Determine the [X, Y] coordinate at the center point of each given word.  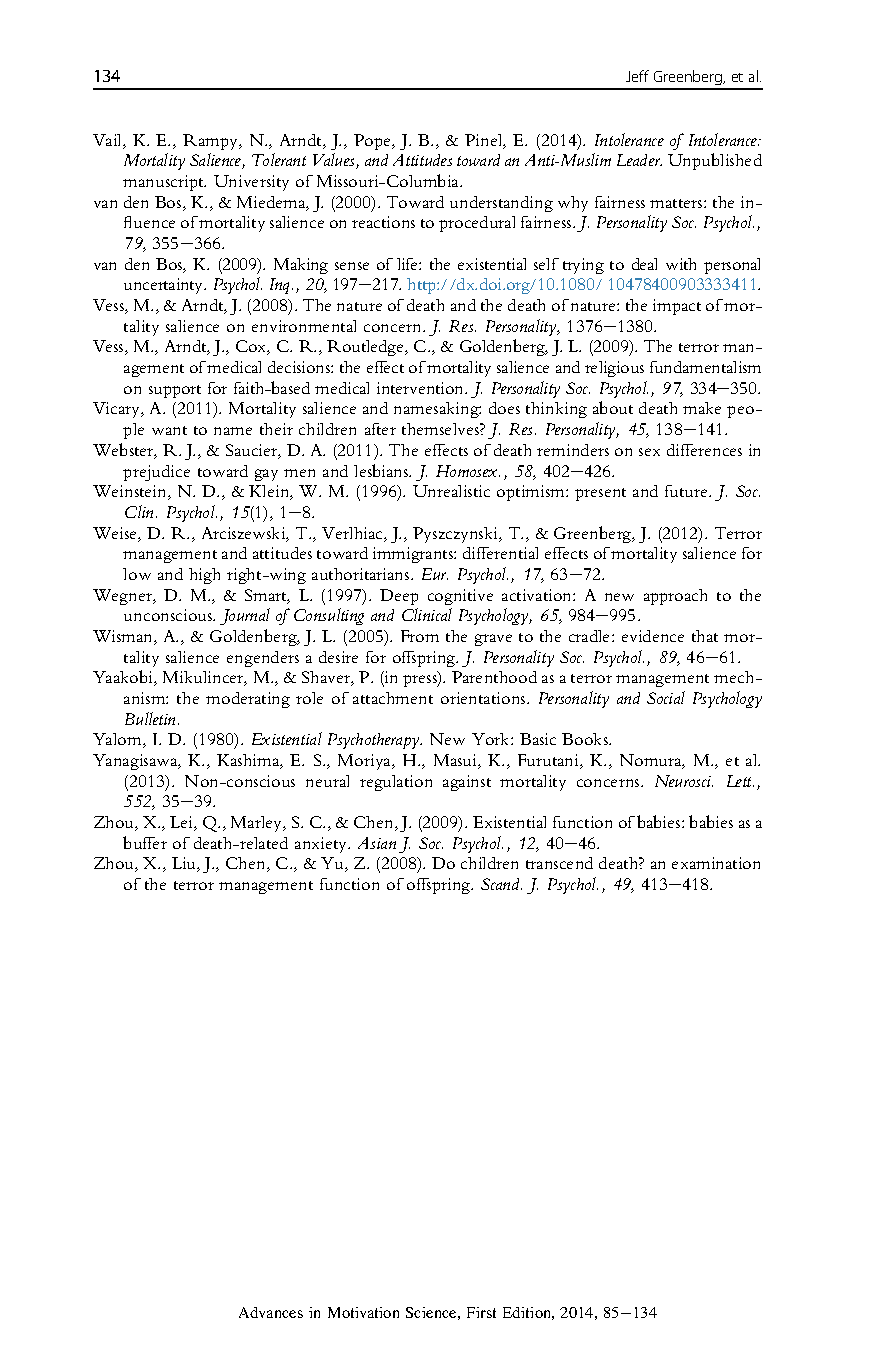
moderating [248, 700]
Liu [185, 864]
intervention [422, 388]
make [702, 408]
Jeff [637, 76]
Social [666, 697]
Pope [374, 142]
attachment [393, 698]
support [175, 391]
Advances [271, 1312]
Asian [377, 843]
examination [716, 863]
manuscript [164, 183]
